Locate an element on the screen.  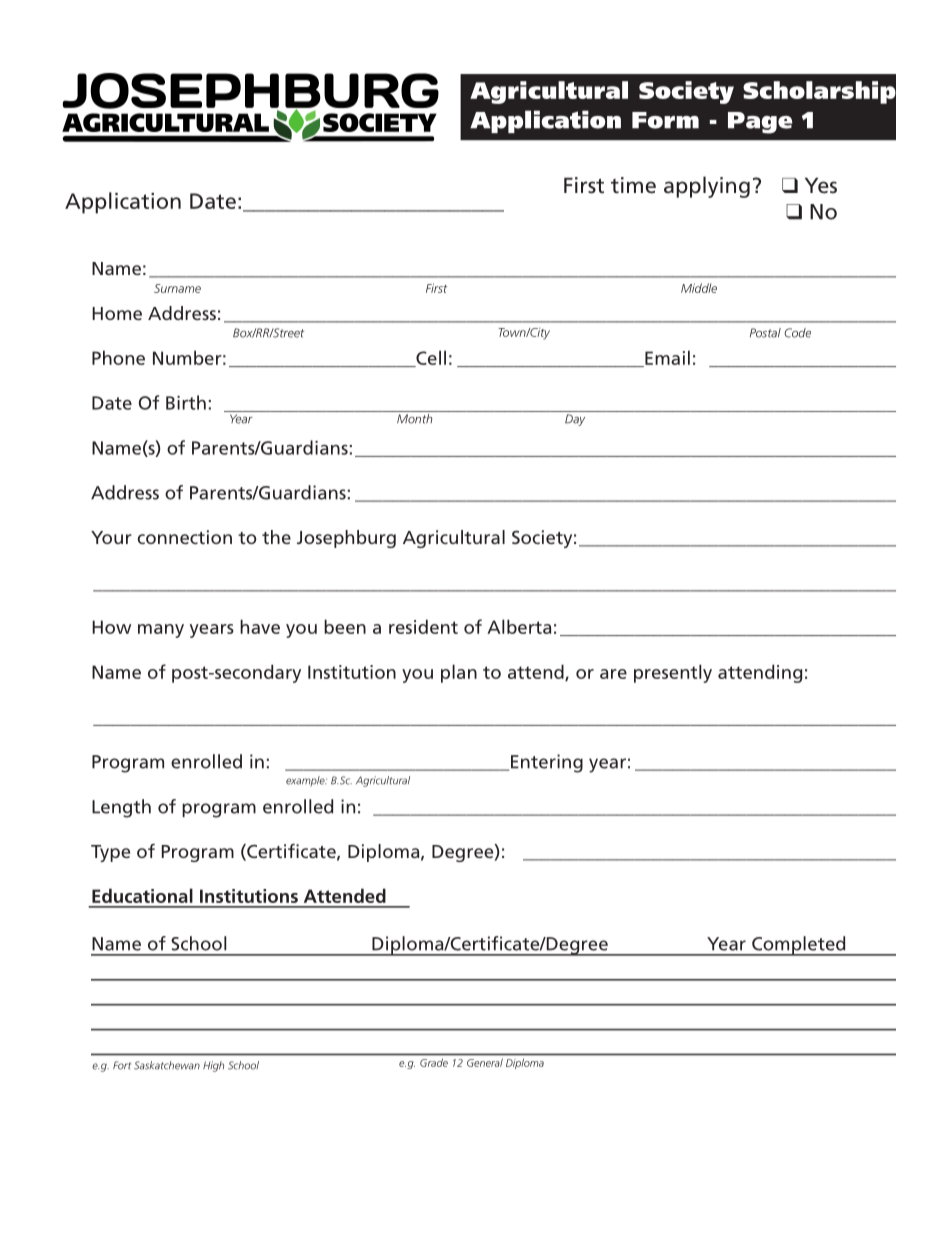
Home is located at coordinates (117, 313).
